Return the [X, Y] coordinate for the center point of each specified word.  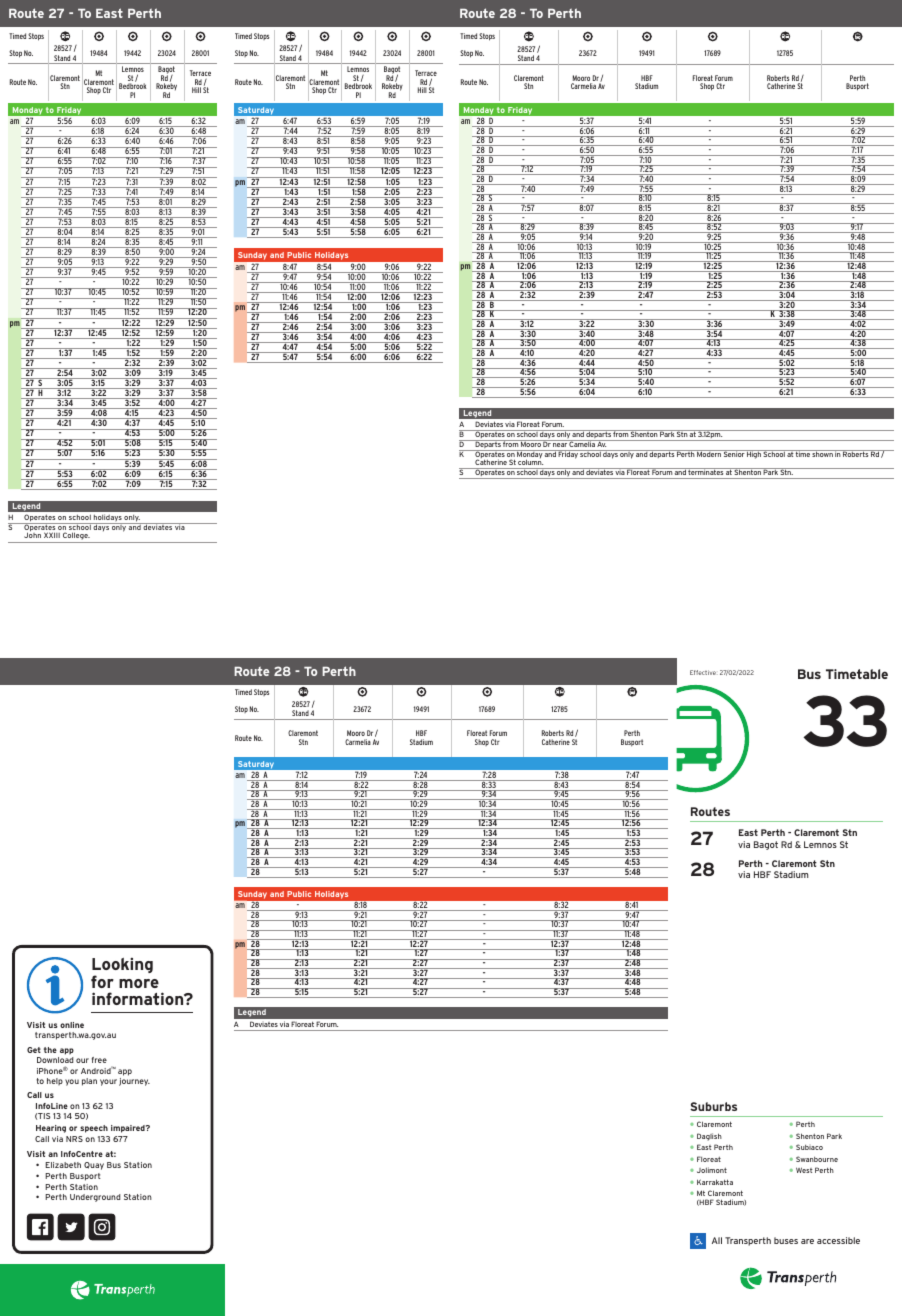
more [139, 983]
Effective [703, 672]
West [804, 1170]
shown [823, 453]
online [72, 1025]
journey [134, 1082]
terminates [706, 471]
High [754, 454]
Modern [709, 453]
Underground [95, 1198]
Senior [734, 453]
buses [786, 1240]
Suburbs [713, 1106]
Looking [122, 967]
